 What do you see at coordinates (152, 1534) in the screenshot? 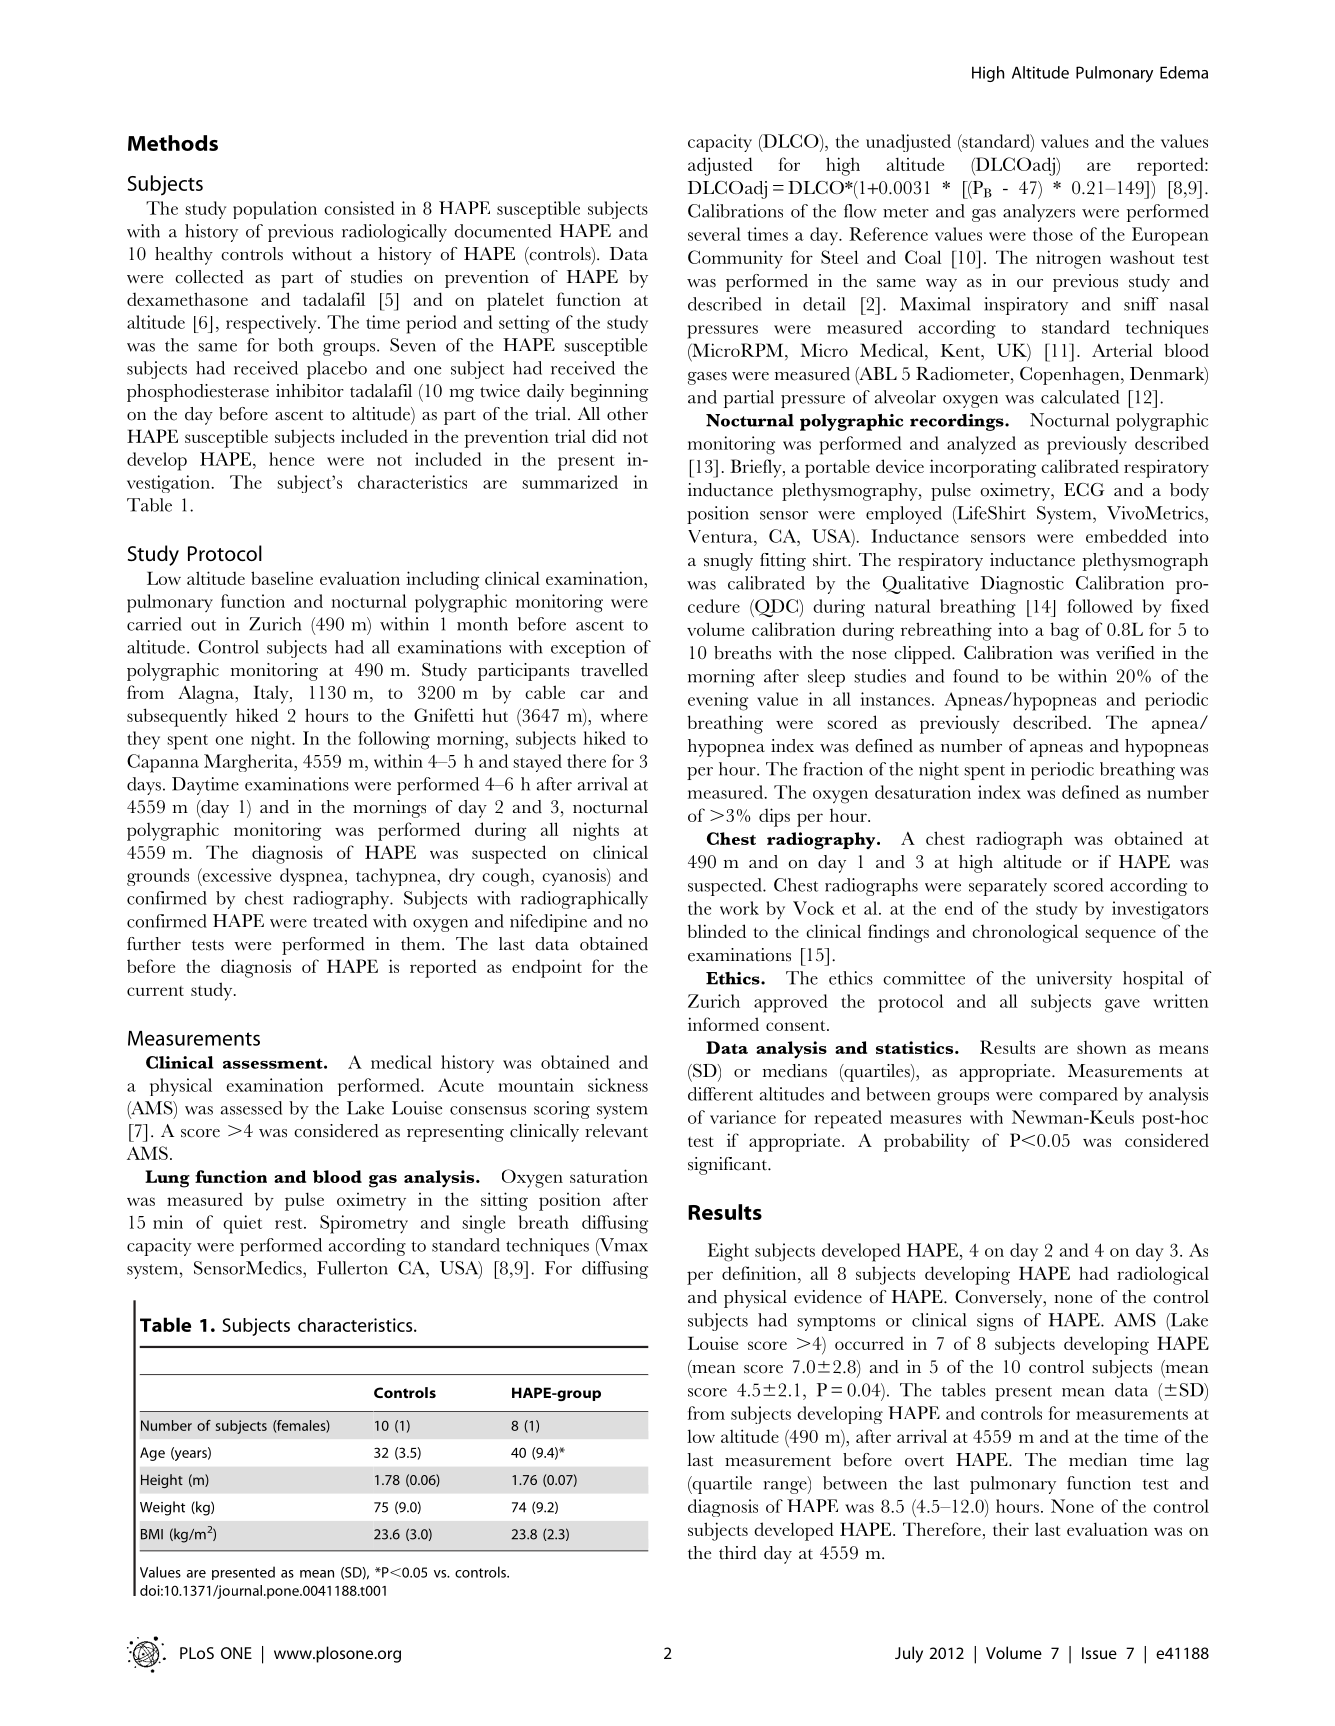
I see `BMI` at bounding box center [152, 1534].
